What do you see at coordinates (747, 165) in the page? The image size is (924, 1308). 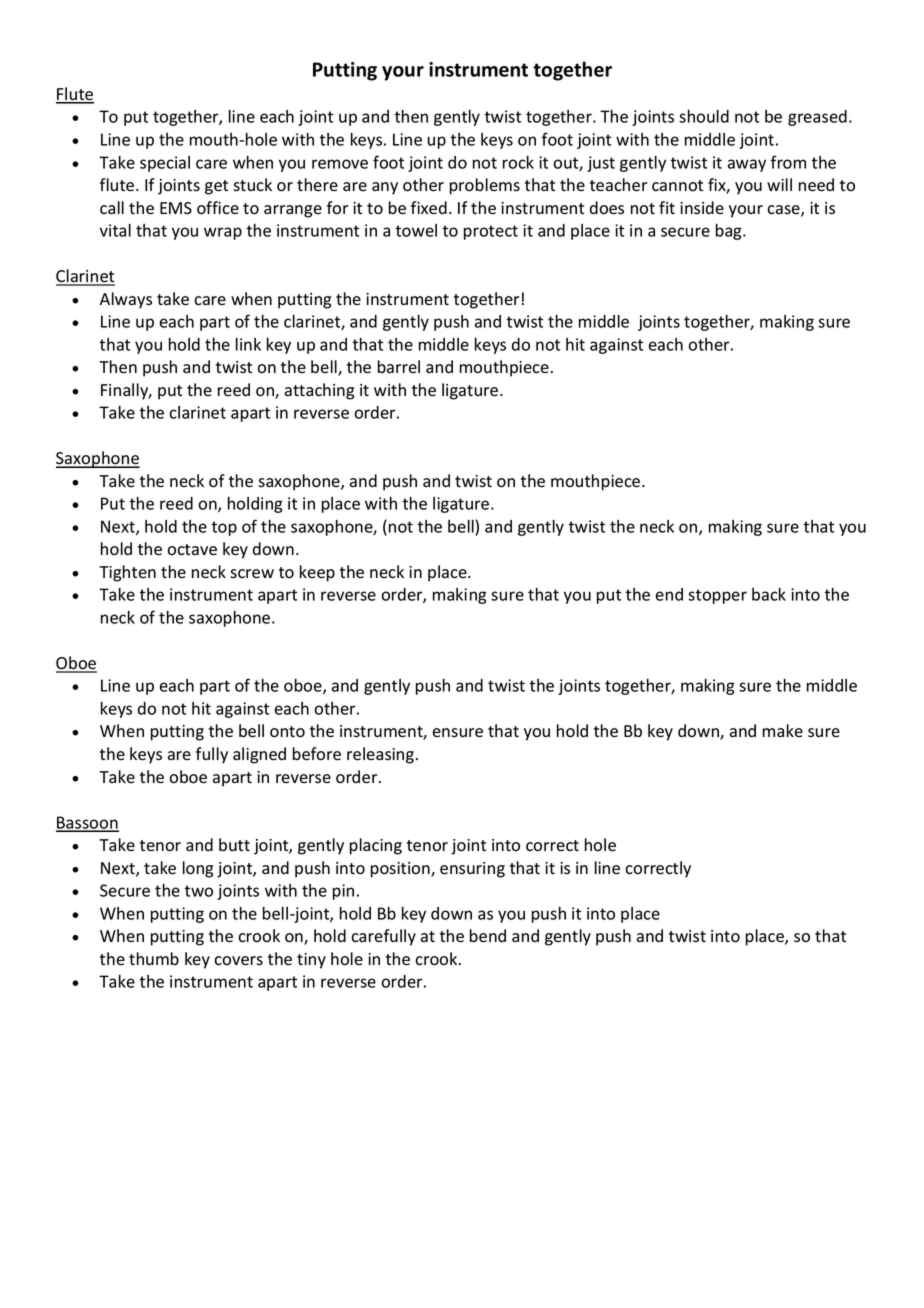 I see `away` at bounding box center [747, 165].
